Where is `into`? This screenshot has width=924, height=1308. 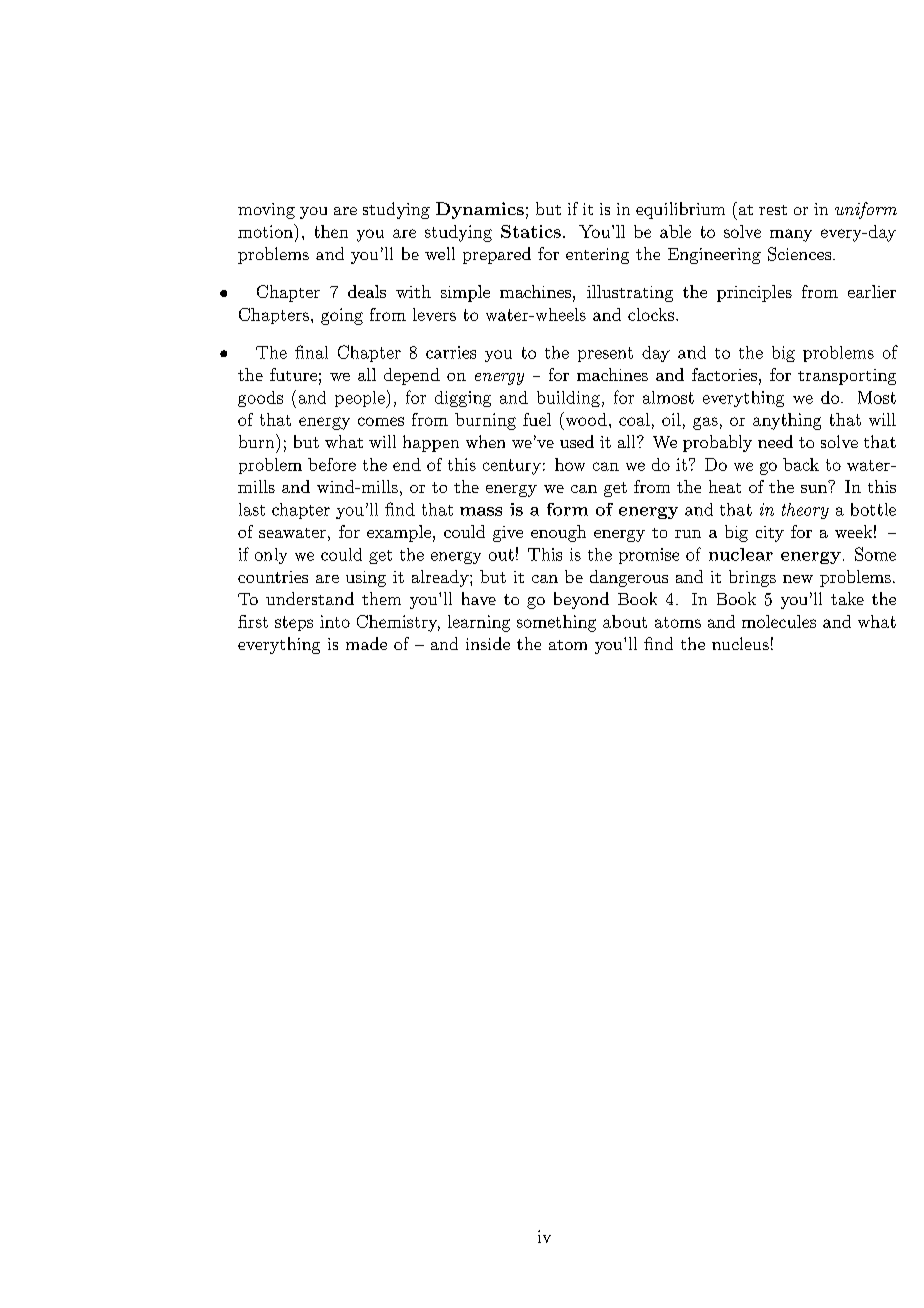
into is located at coordinates (335, 621).
